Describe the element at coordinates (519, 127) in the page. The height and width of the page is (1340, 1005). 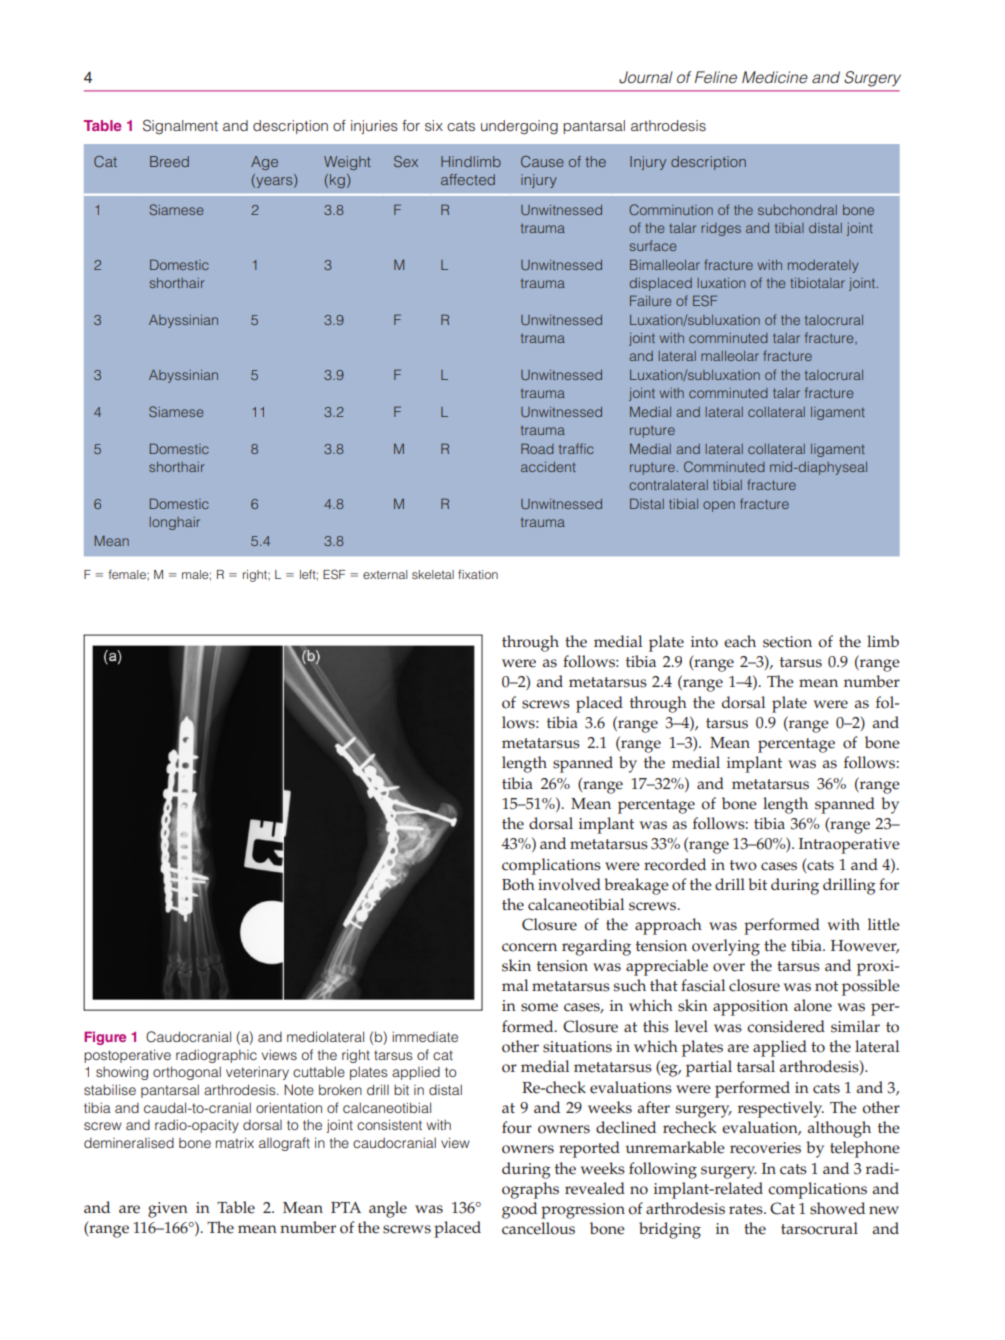
I see `undergoing` at that location.
